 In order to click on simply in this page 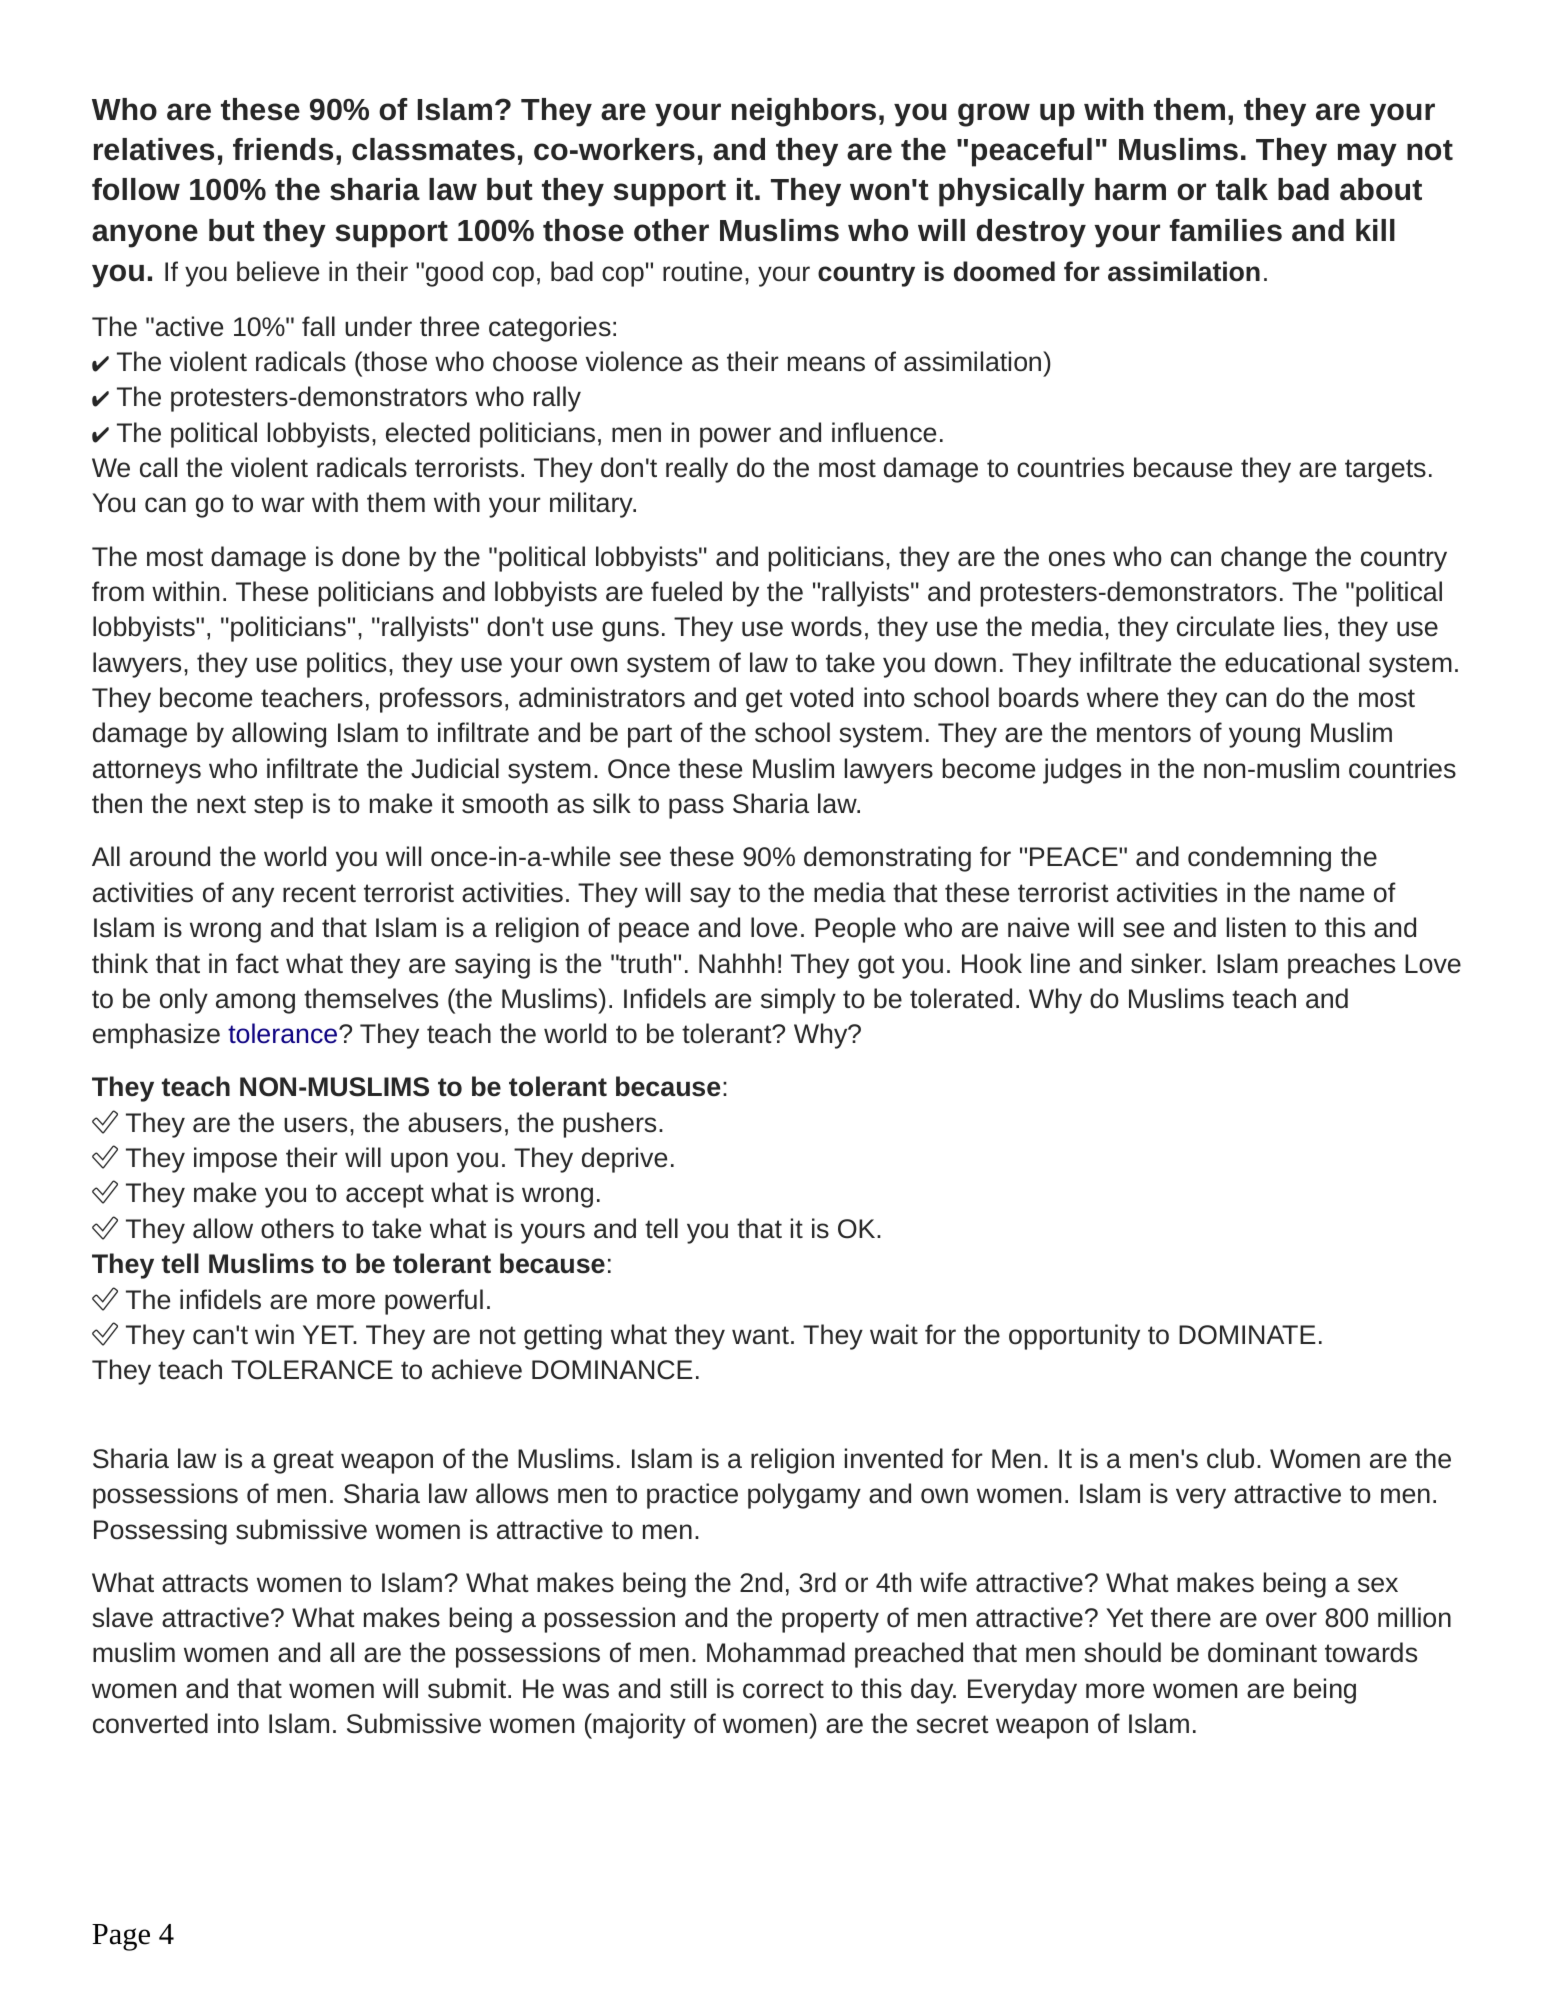, I will do `click(798, 1001)`.
